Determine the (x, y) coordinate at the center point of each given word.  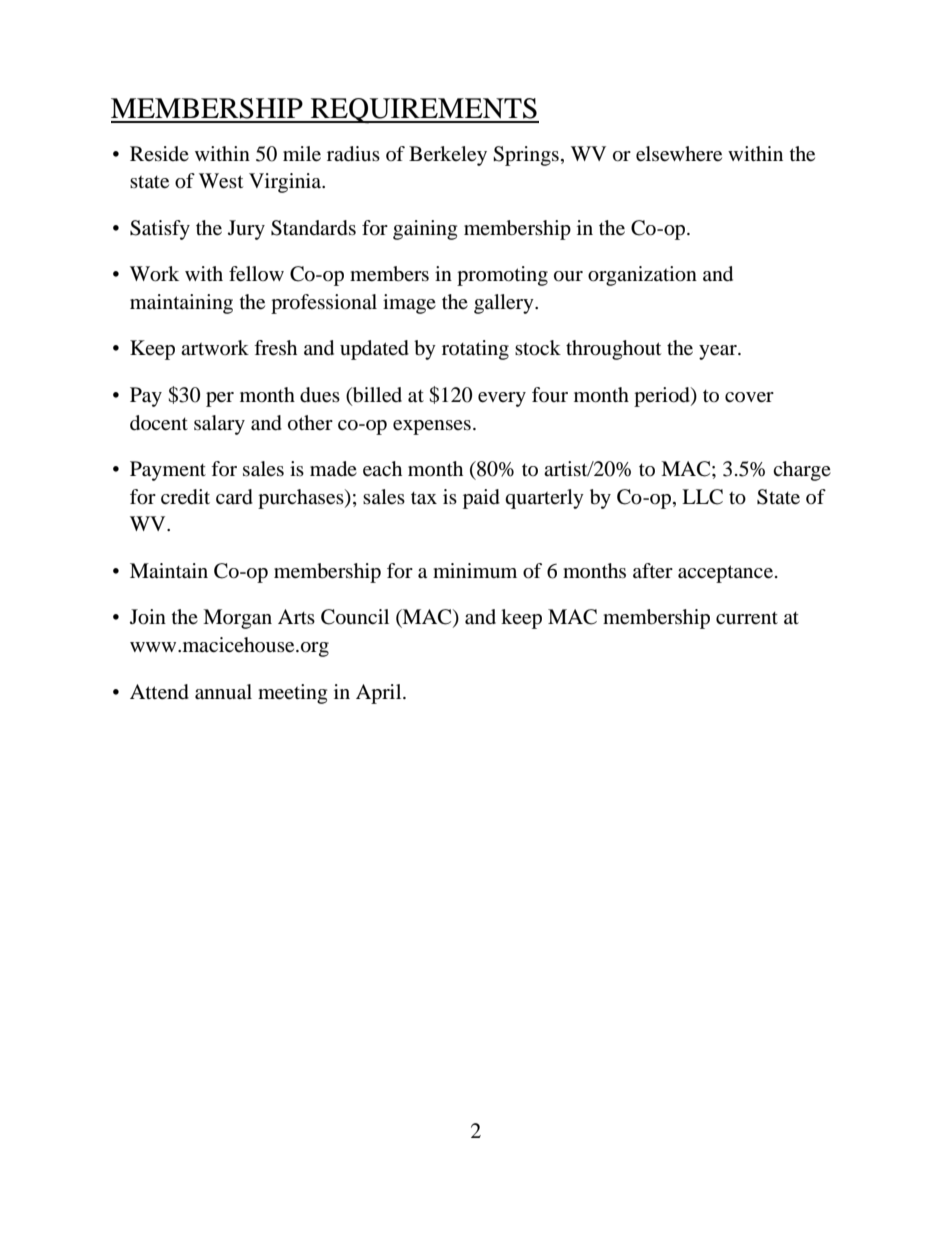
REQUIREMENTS (423, 111)
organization (642, 276)
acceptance (725, 574)
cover (749, 397)
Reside (159, 153)
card (234, 497)
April (380, 694)
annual (223, 692)
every (502, 399)
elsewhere (679, 154)
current (747, 618)
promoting (502, 276)
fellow (256, 274)
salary (219, 425)
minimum (475, 570)
